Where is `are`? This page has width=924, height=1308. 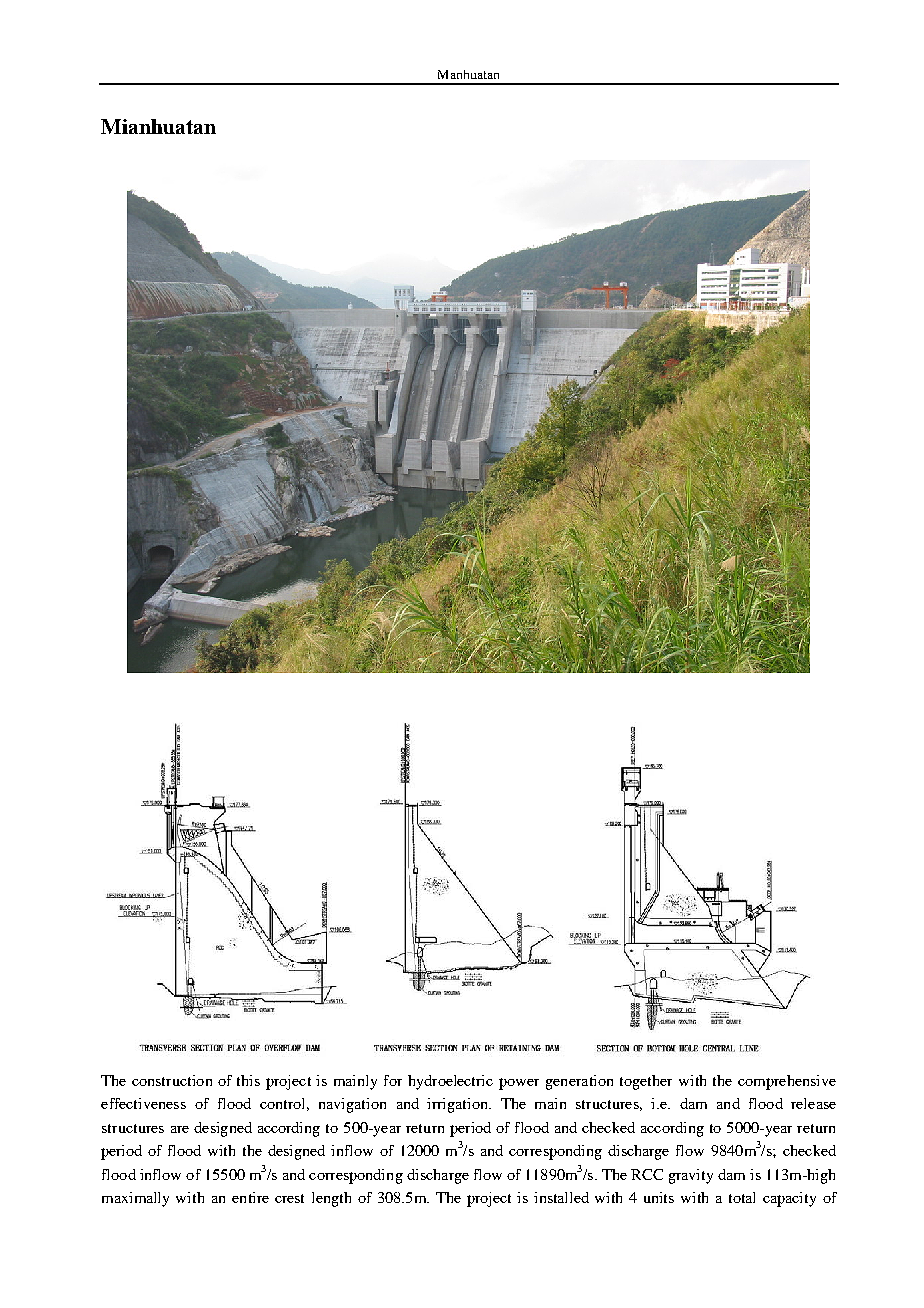
are is located at coordinates (180, 1129).
